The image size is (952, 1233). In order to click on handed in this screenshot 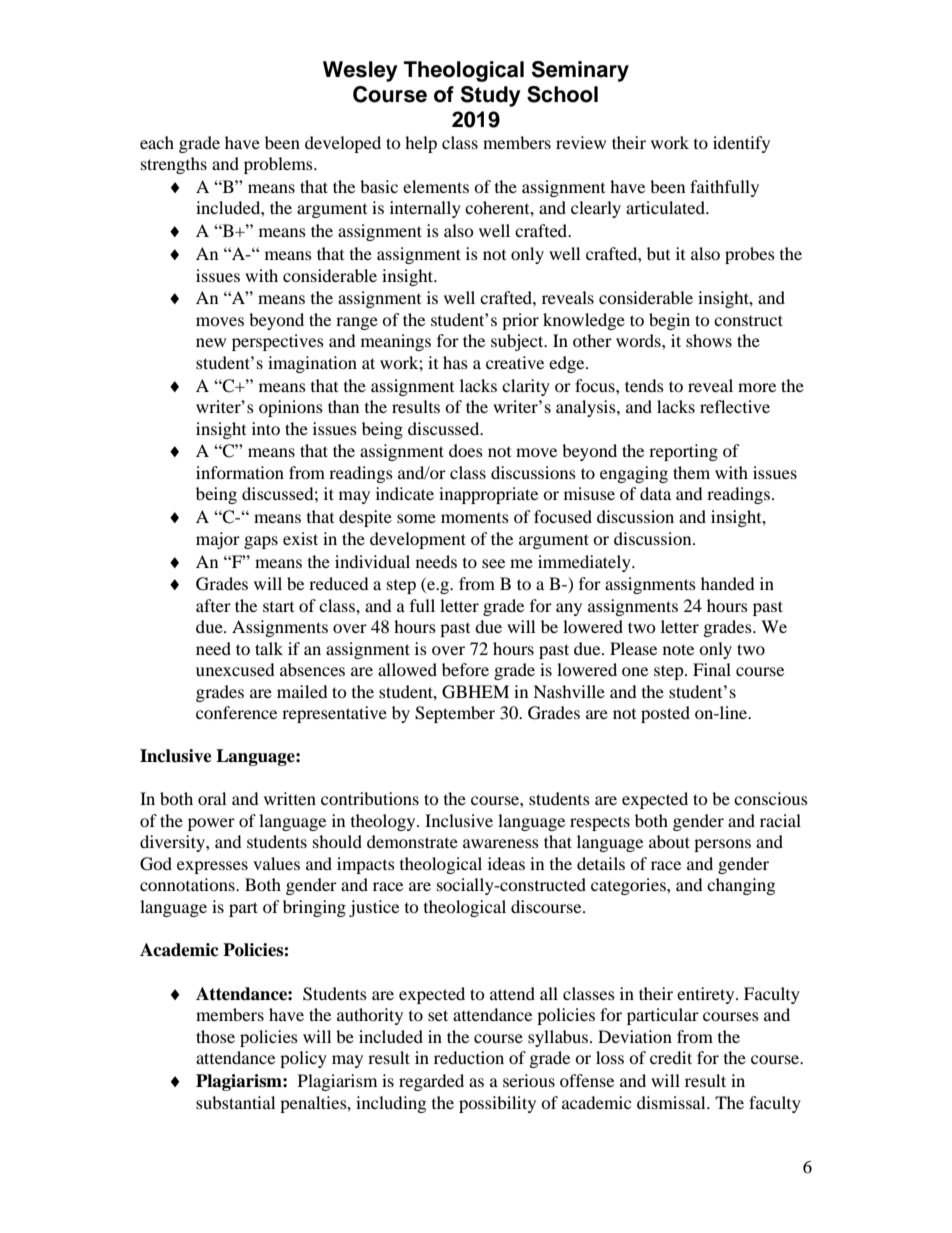, I will do `click(728, 583)`.
